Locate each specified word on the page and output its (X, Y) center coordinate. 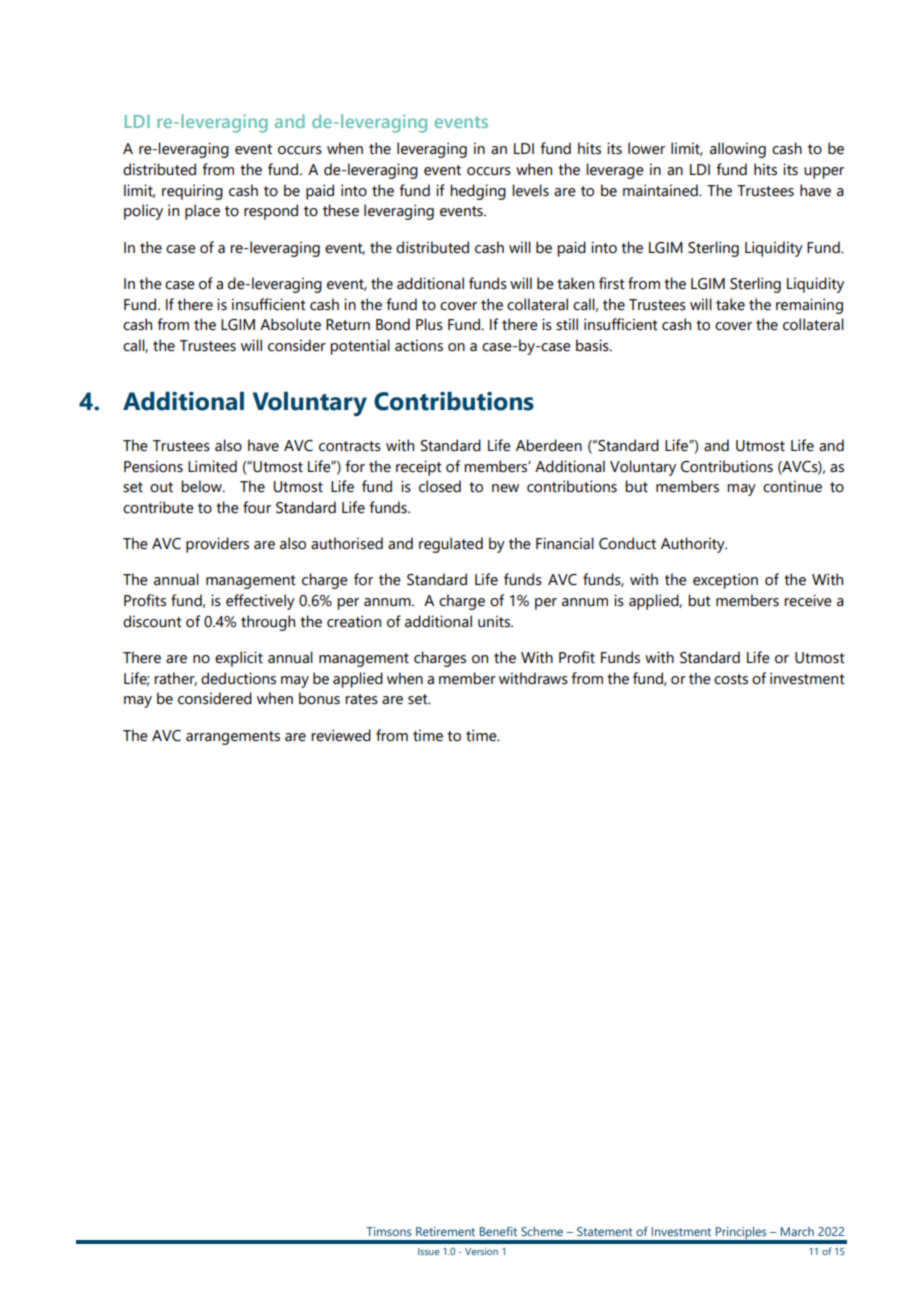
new (505, 488)
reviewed (341, 735)
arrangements (233, 738)
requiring (192, 192)
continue (792, 486)
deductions (238, 678)
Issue (429, 1251)
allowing (738, 150)
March (797, 1231)
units (495, 621)
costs (731, 679)
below (202, 486)
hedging (478, 192)
